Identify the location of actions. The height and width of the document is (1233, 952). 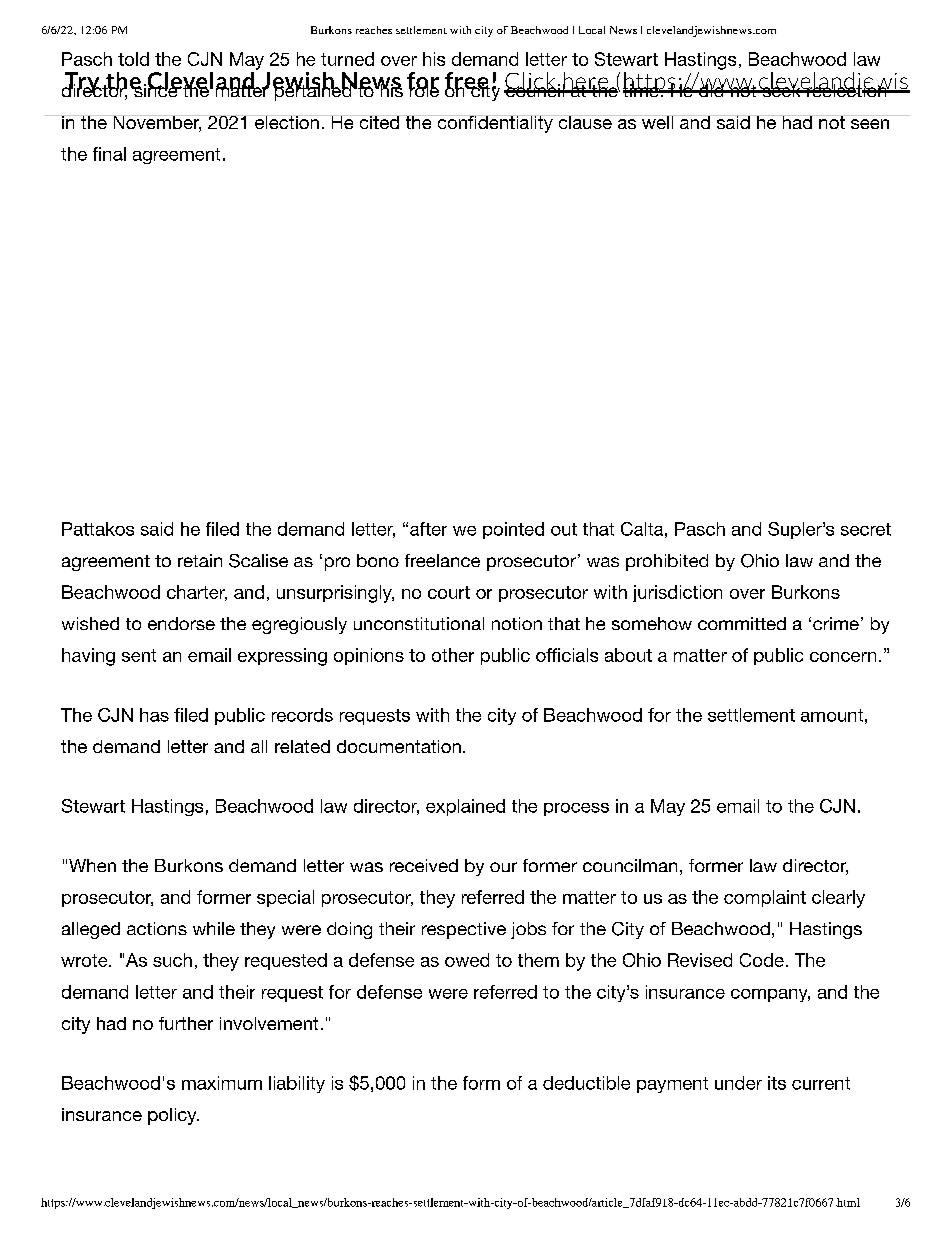
(157, 928).
